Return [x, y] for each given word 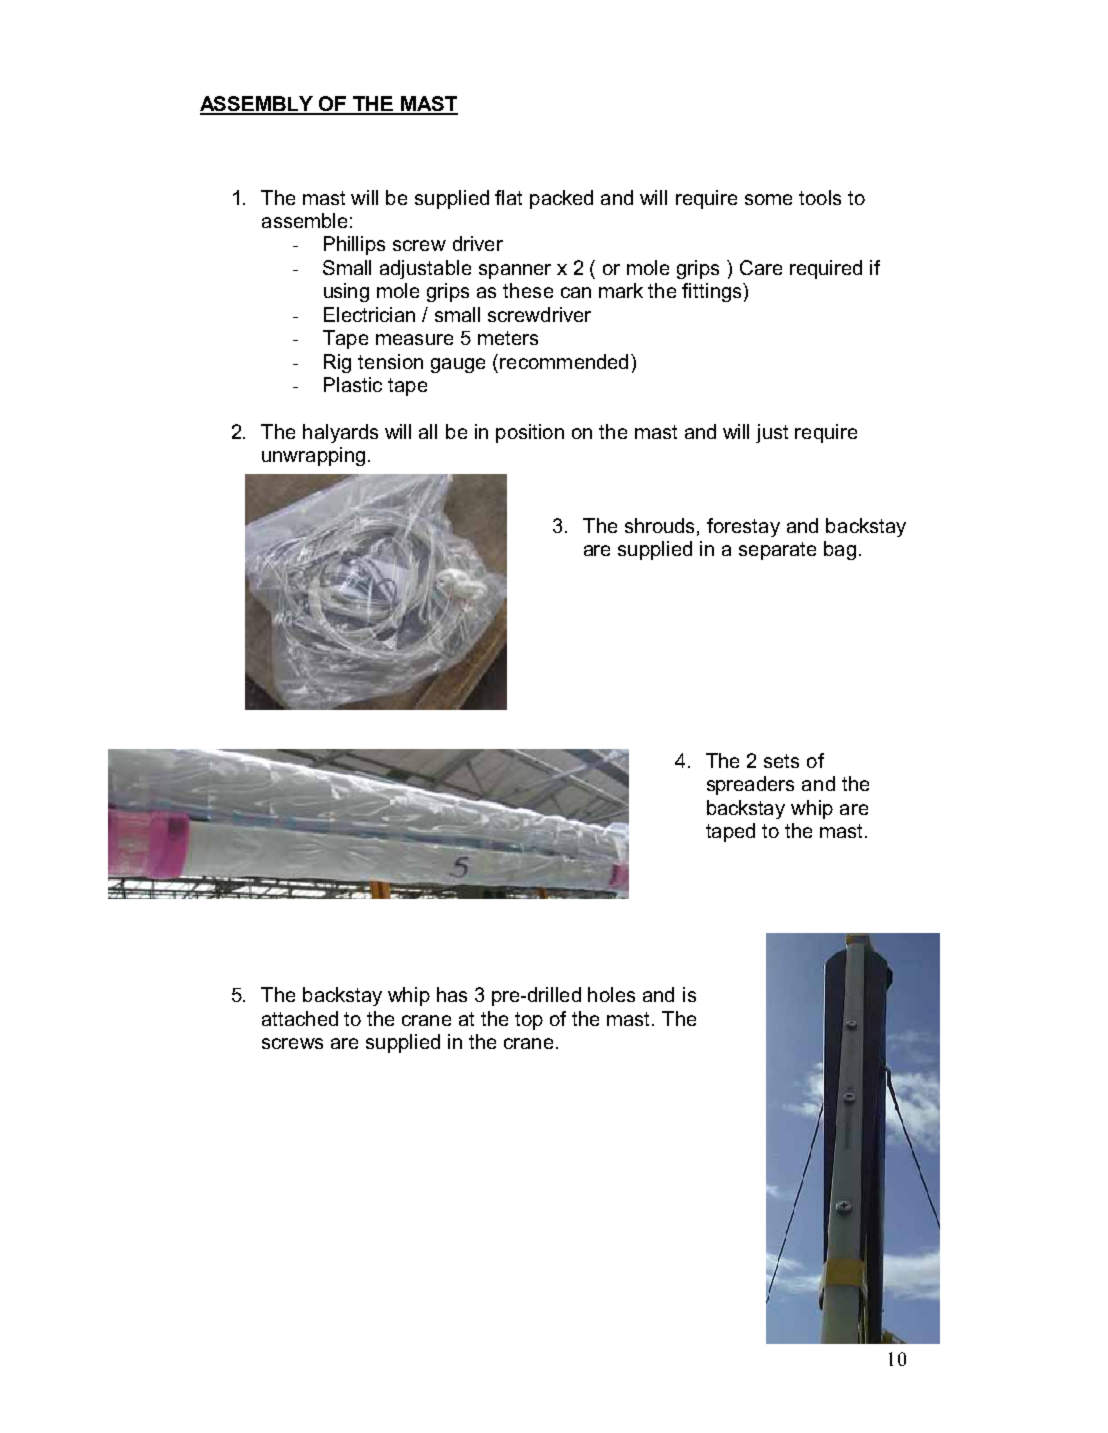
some [768, 199]
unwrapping [313, 456]
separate [777, 551]
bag [840, 550]
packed [561, 199]
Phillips [354, 245]
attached [300, 1018]
